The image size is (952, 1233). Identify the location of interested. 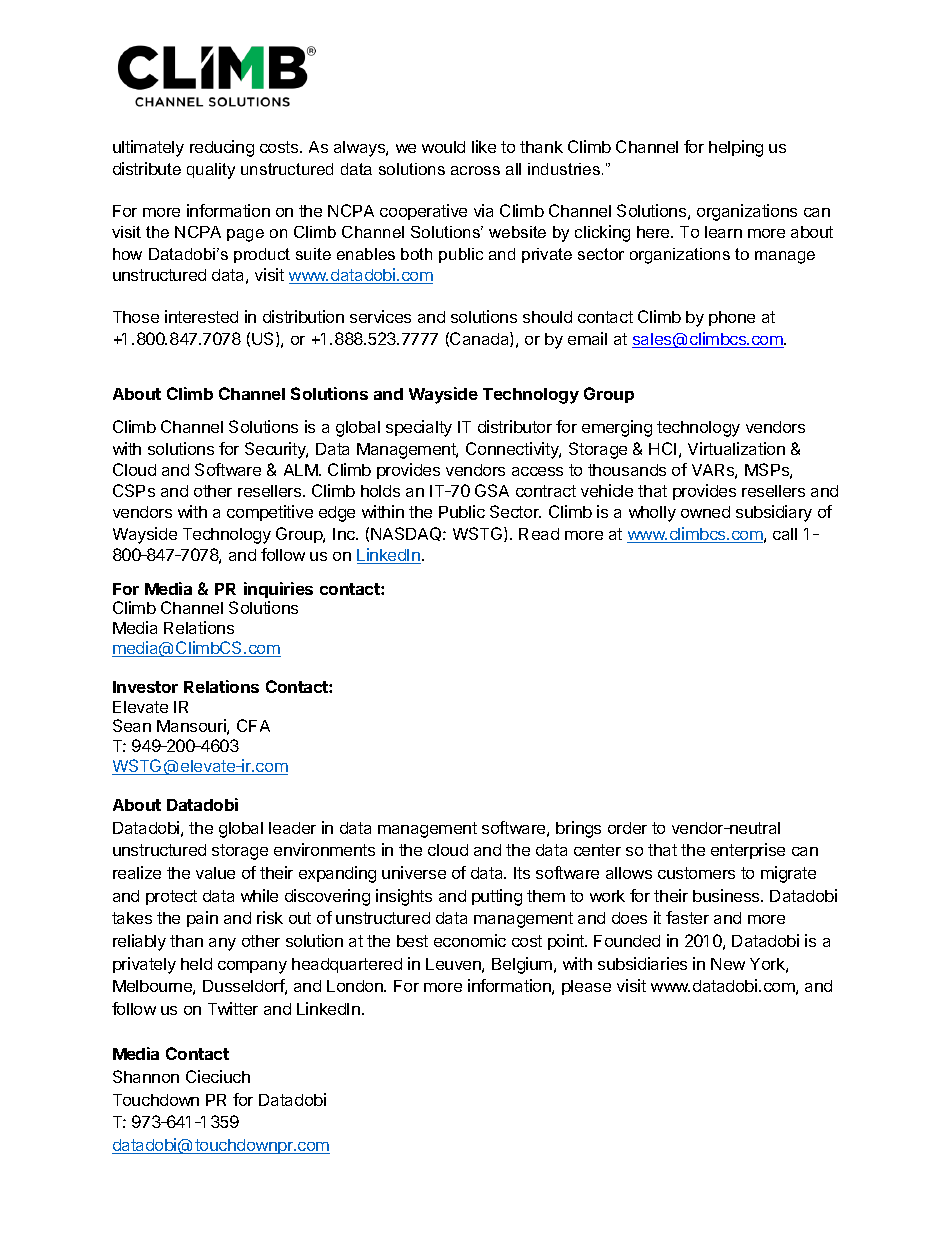
(201, 316).
